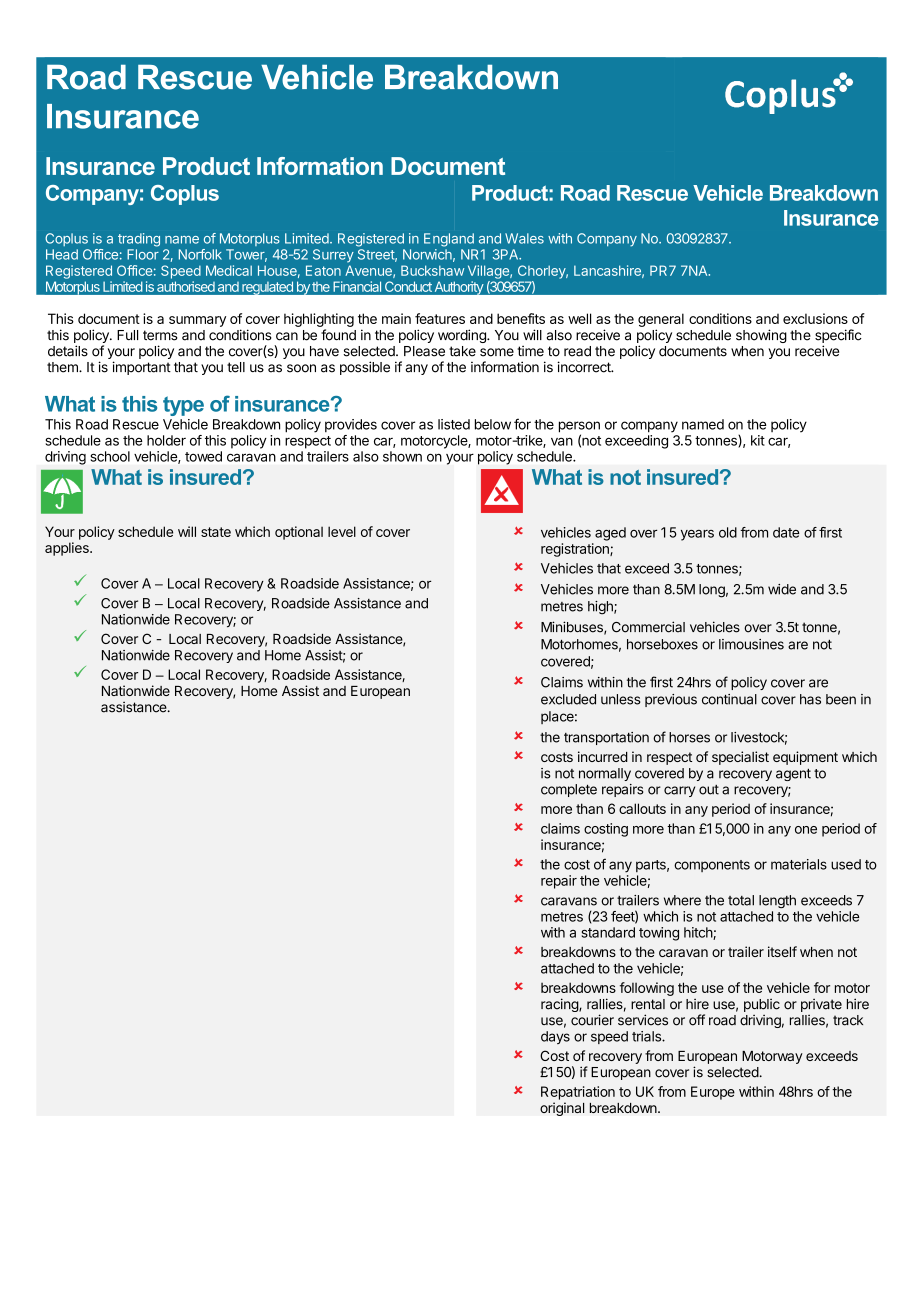  I want to click on original, so click(562, 1109).
